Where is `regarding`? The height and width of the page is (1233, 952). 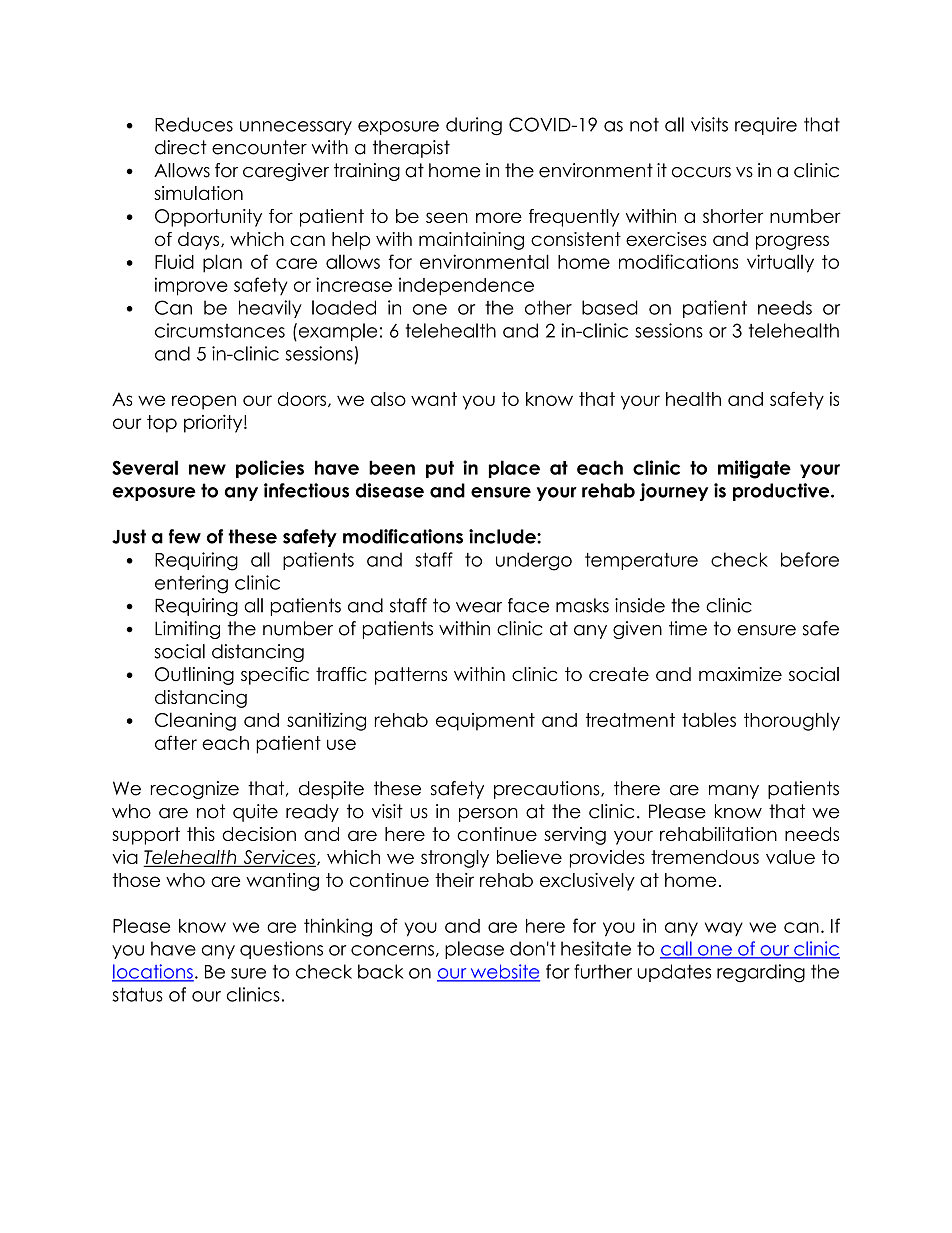 regarding is located at coordinates (761, 973).
